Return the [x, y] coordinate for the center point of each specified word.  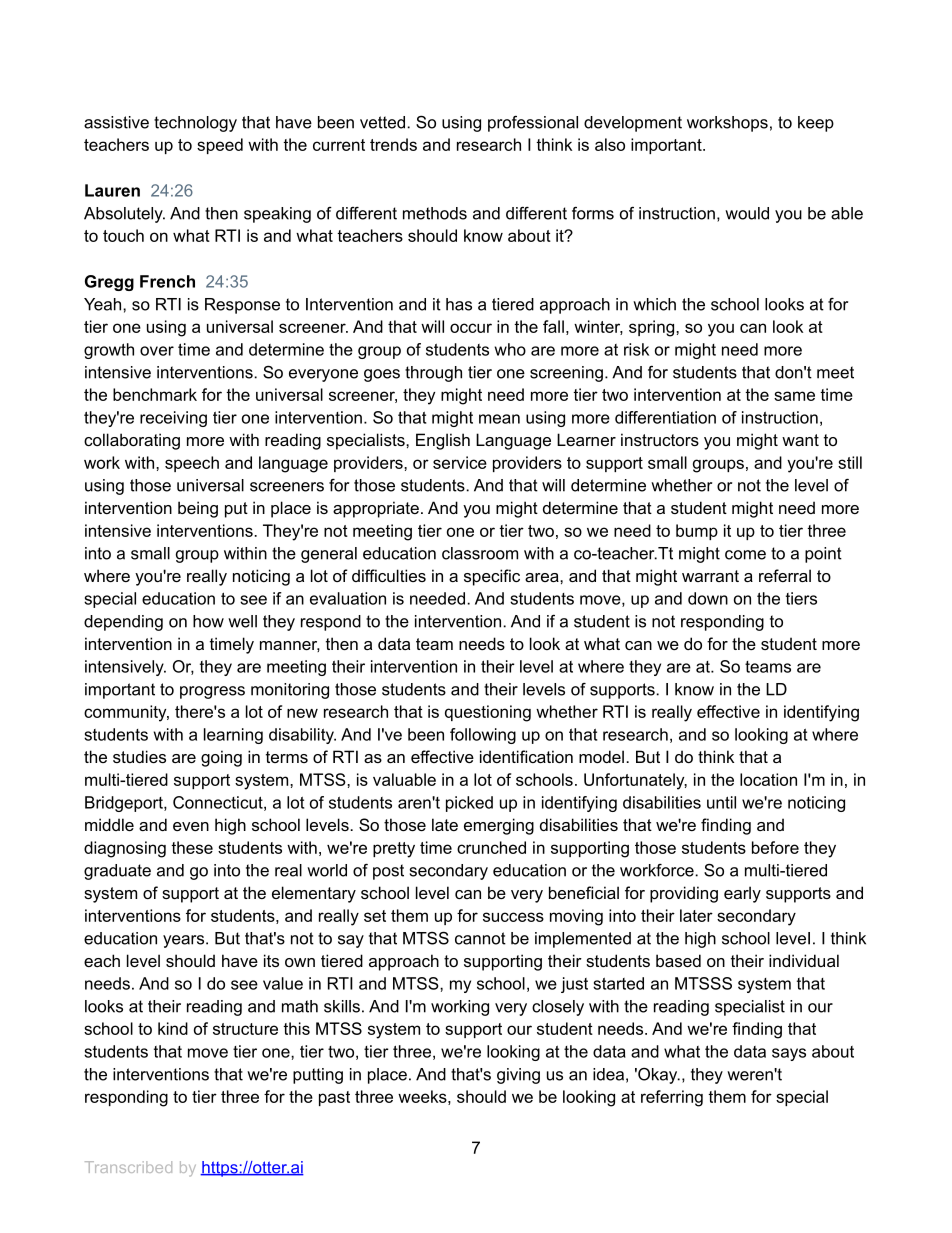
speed [220, 146]
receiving [173, 419]
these [192, 847]
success [513, 917]
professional [533, 124]
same [794, 396]
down [708, 598]
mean [499, 419]
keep [816, 124]
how [208, 621]
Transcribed [128, 1167]
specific [492, 577]
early [742, 894]
